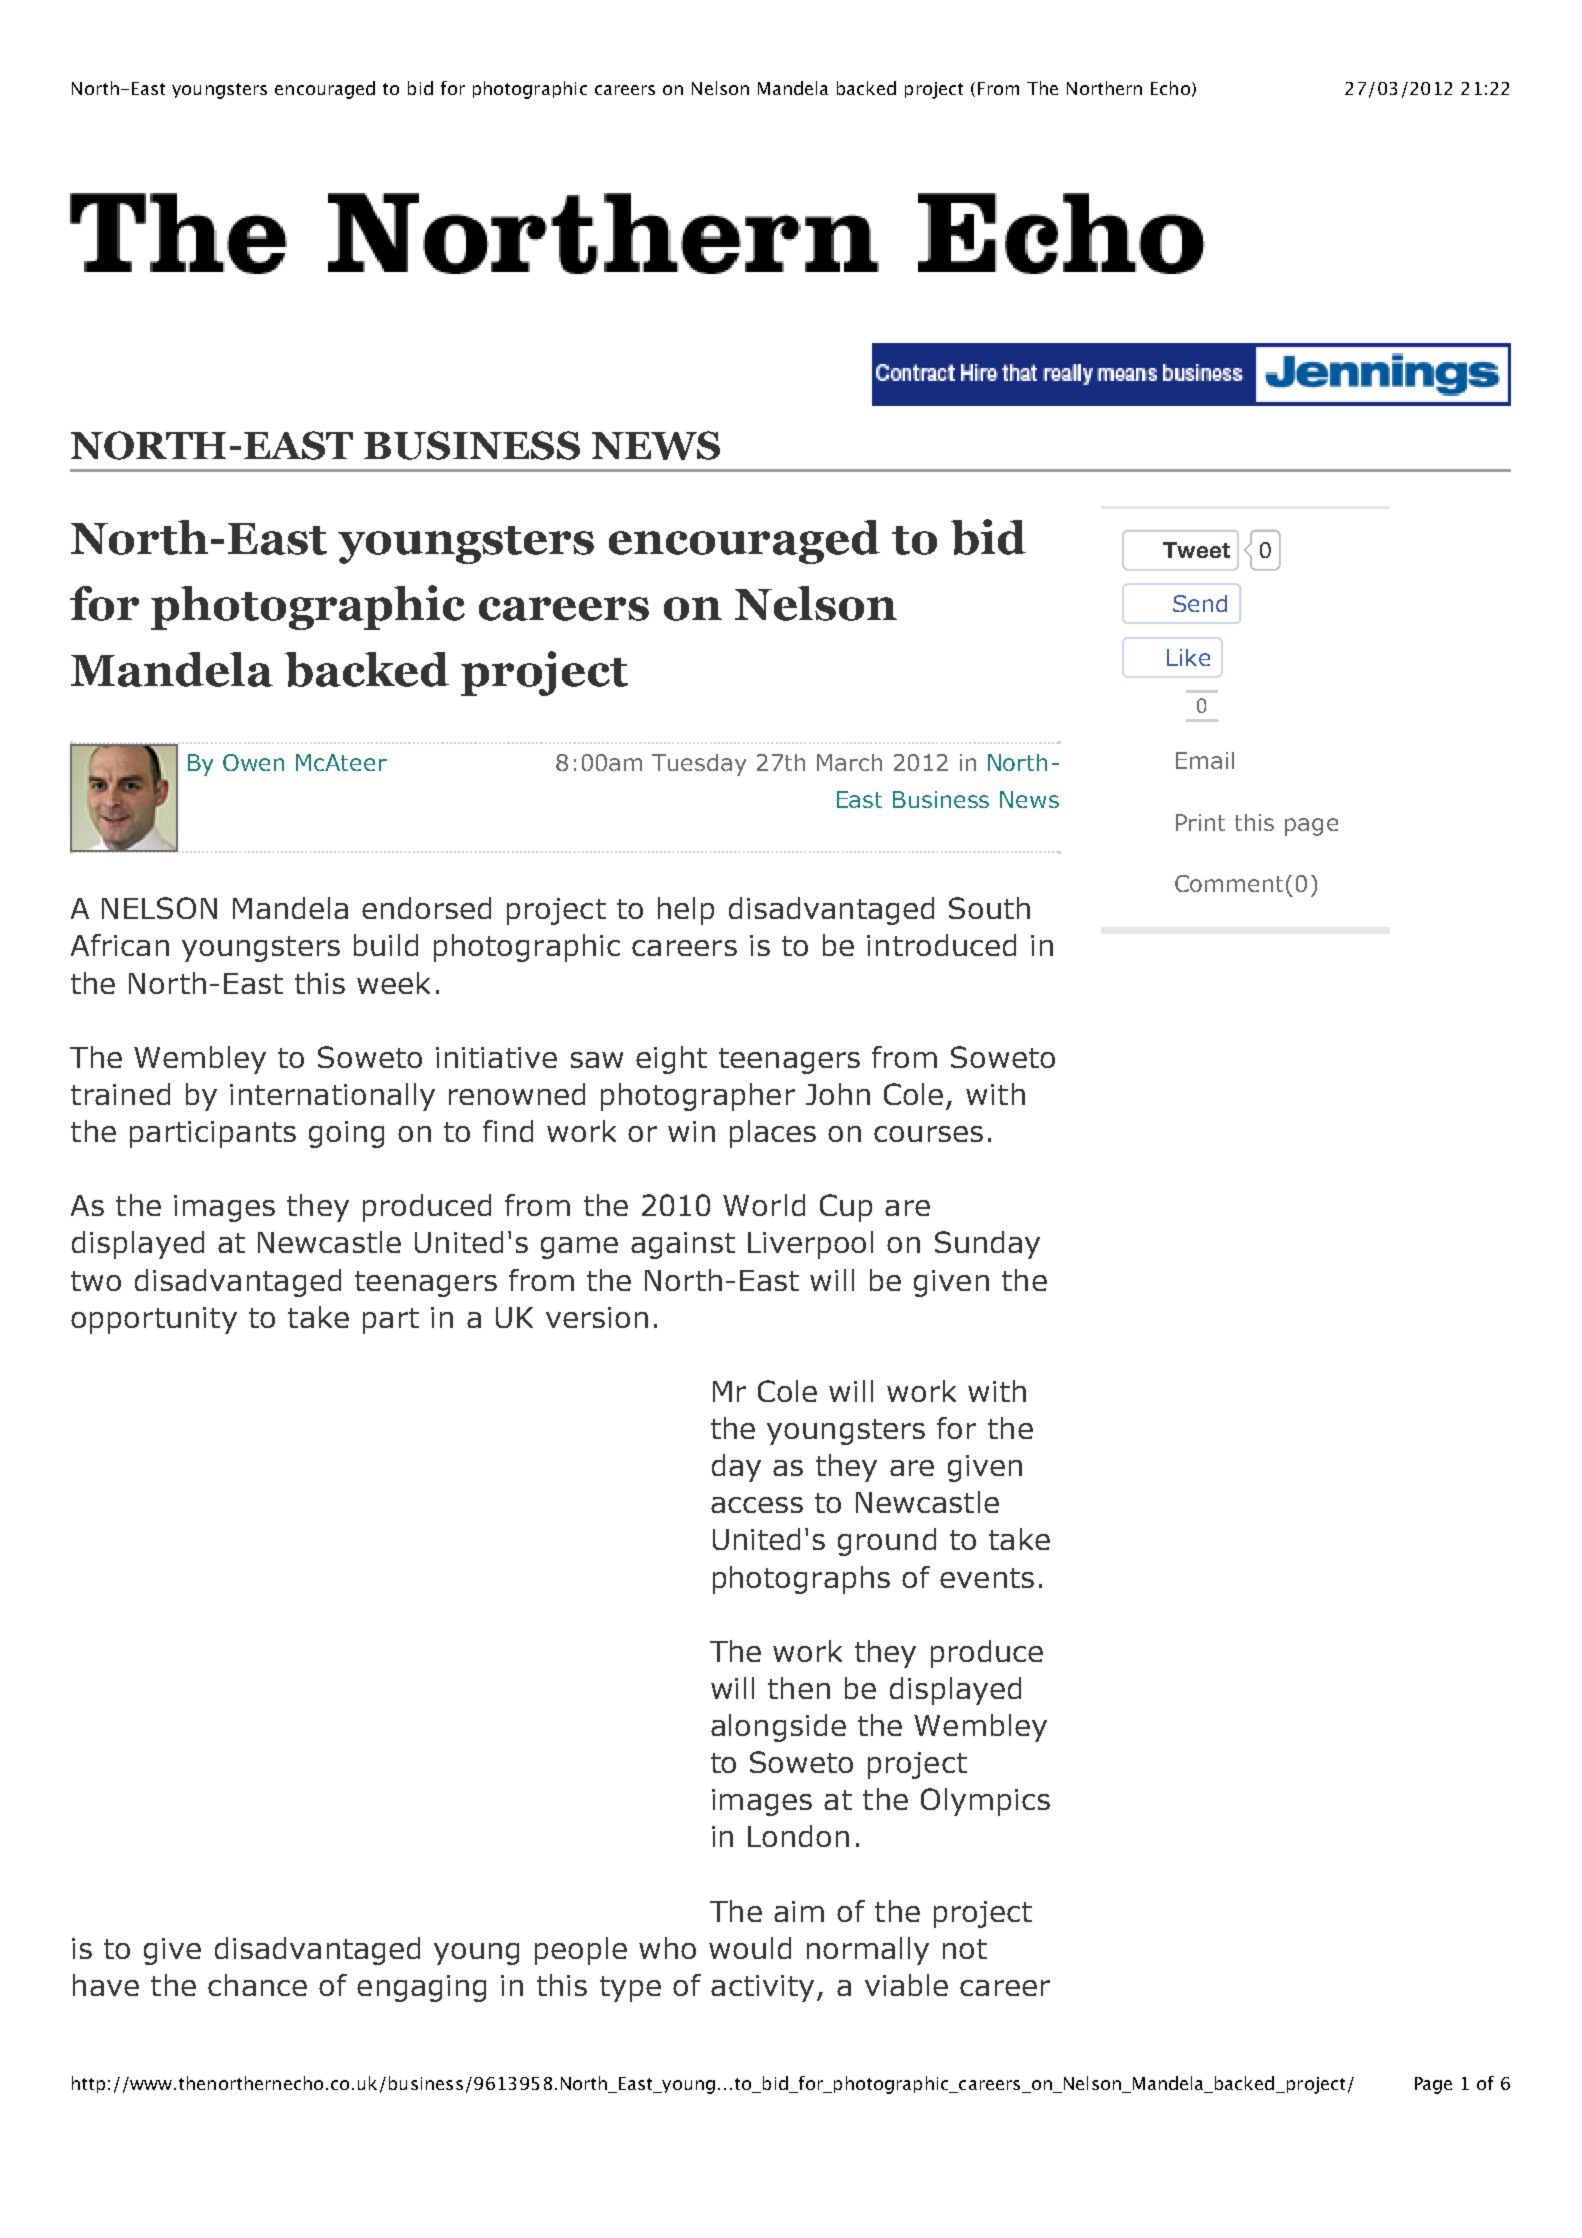 Image resolution: width=1582 pixels, height=2238 pixels. I want to click on Owen, so click(253, 762).
